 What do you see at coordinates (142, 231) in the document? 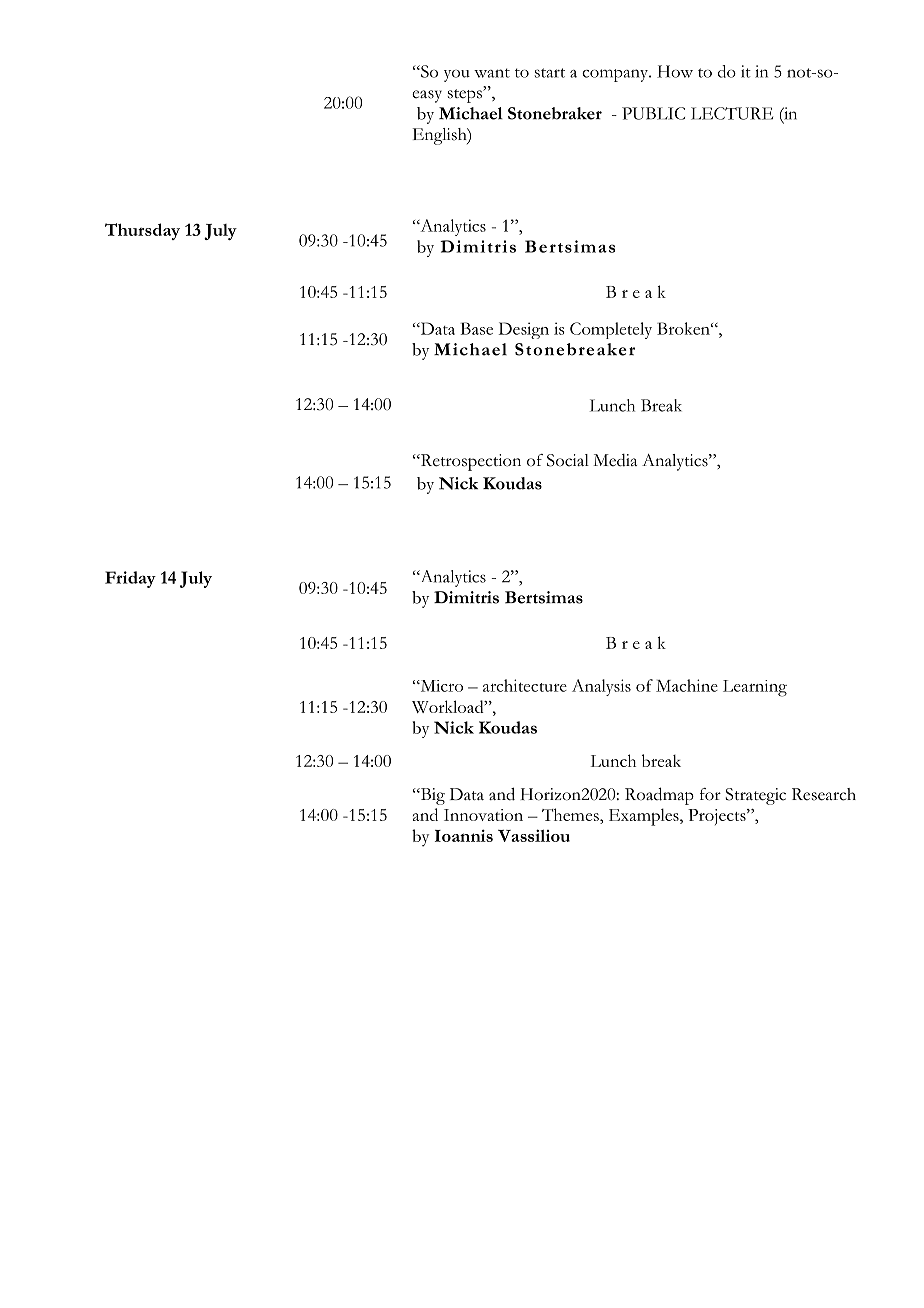
I see `Thursday` at bounding box center [142, 231].
